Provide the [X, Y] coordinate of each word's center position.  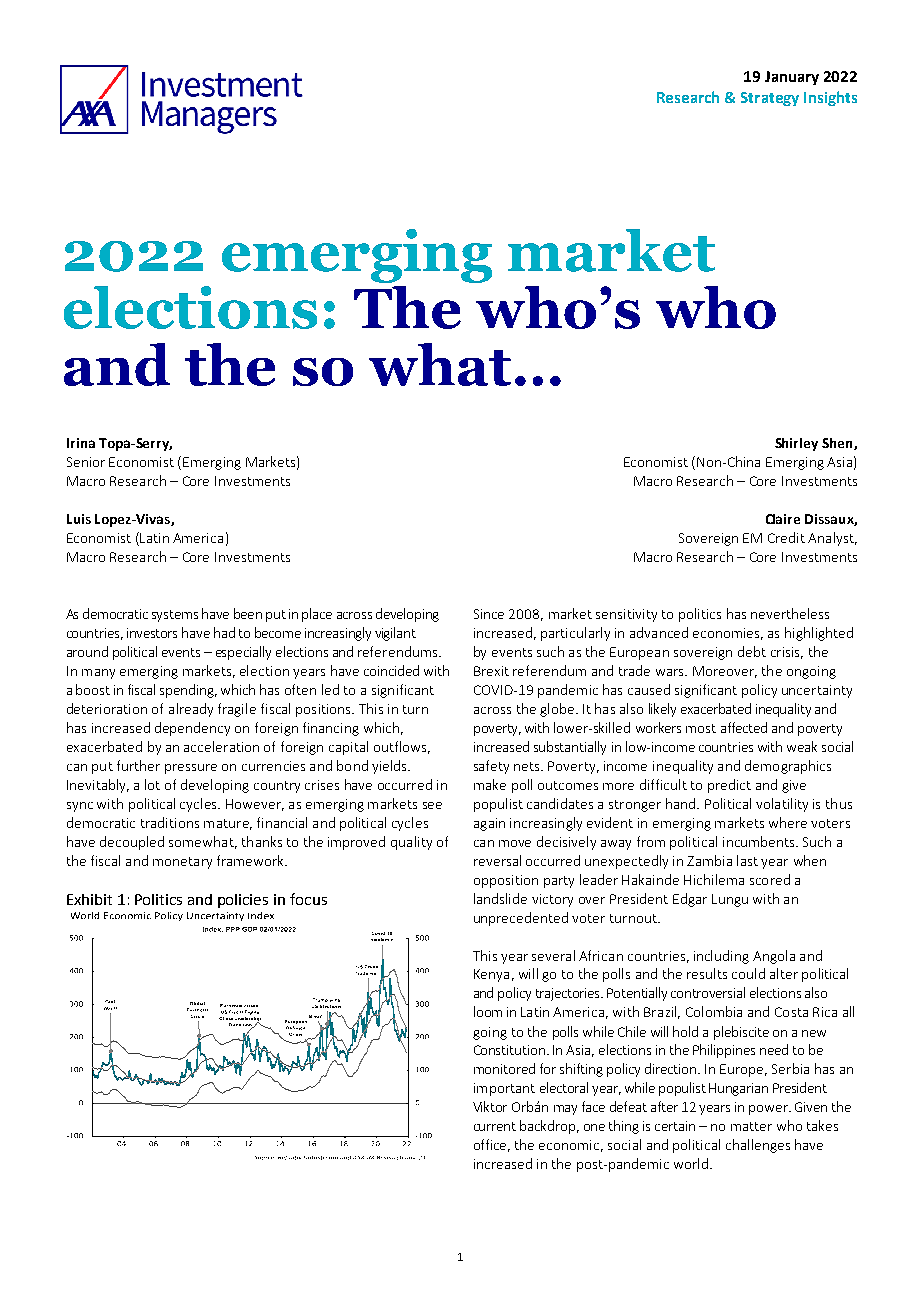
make [490, 784]
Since [489, 614]
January [792, 78]
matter [751, 1126]
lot [152, 784]
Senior [86, 462]
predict [729, 786]
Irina [81, 443]
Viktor [490, 1106]
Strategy [770, 99]
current [495, 1126]
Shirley [796, 444]
